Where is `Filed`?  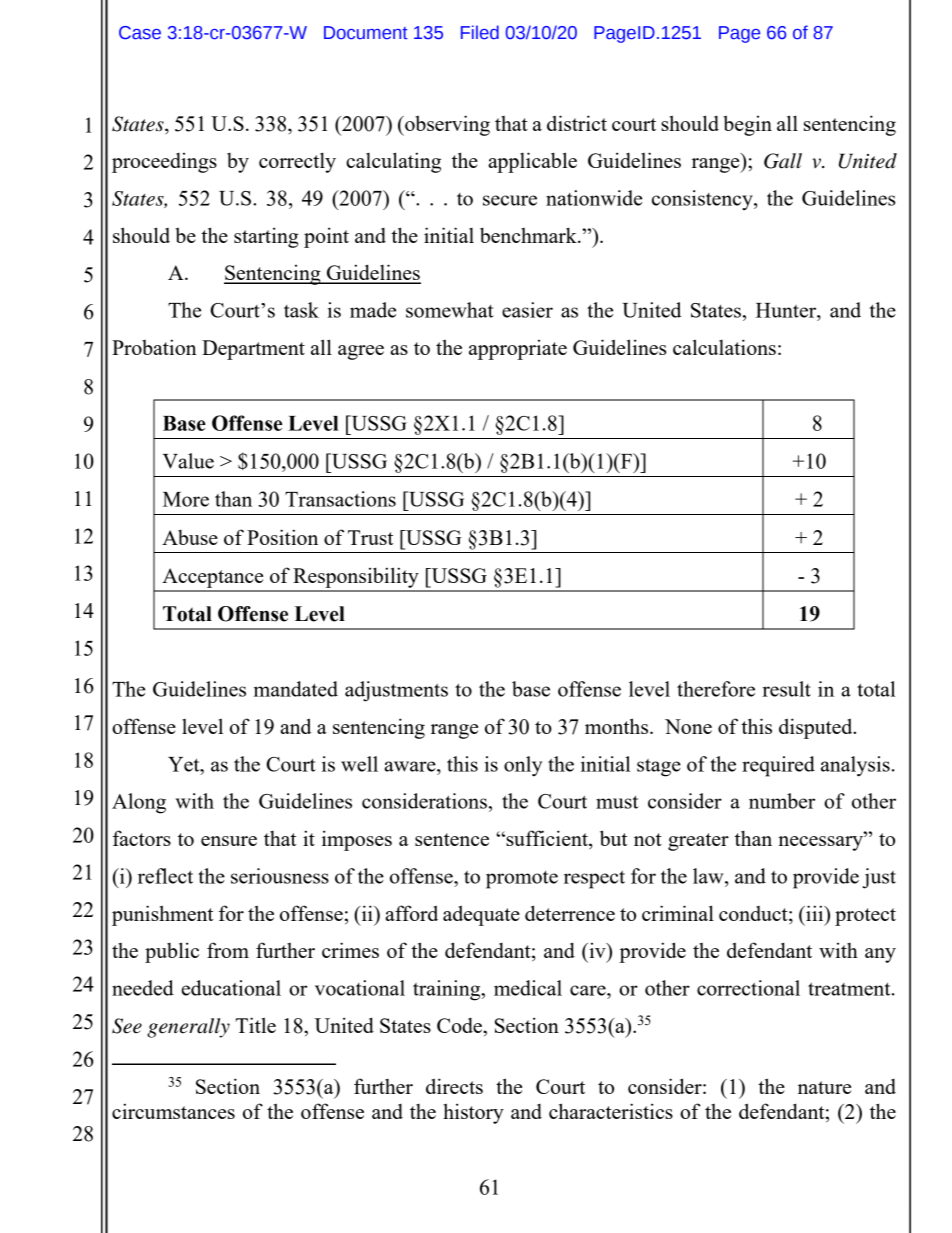 Filed is located at coordinates (480, 32).
